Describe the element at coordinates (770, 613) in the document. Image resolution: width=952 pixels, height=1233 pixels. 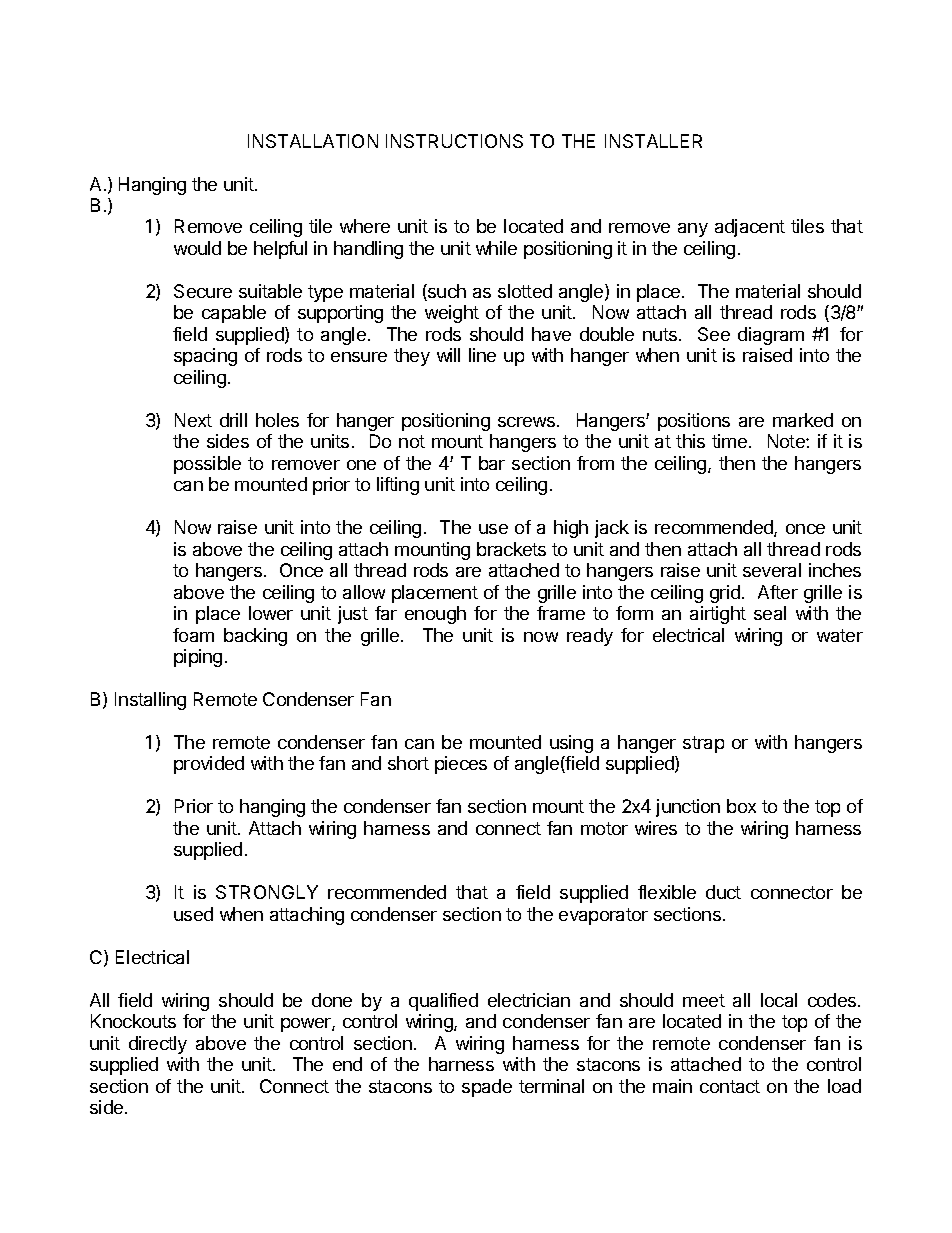
I see `seal` at that location.
